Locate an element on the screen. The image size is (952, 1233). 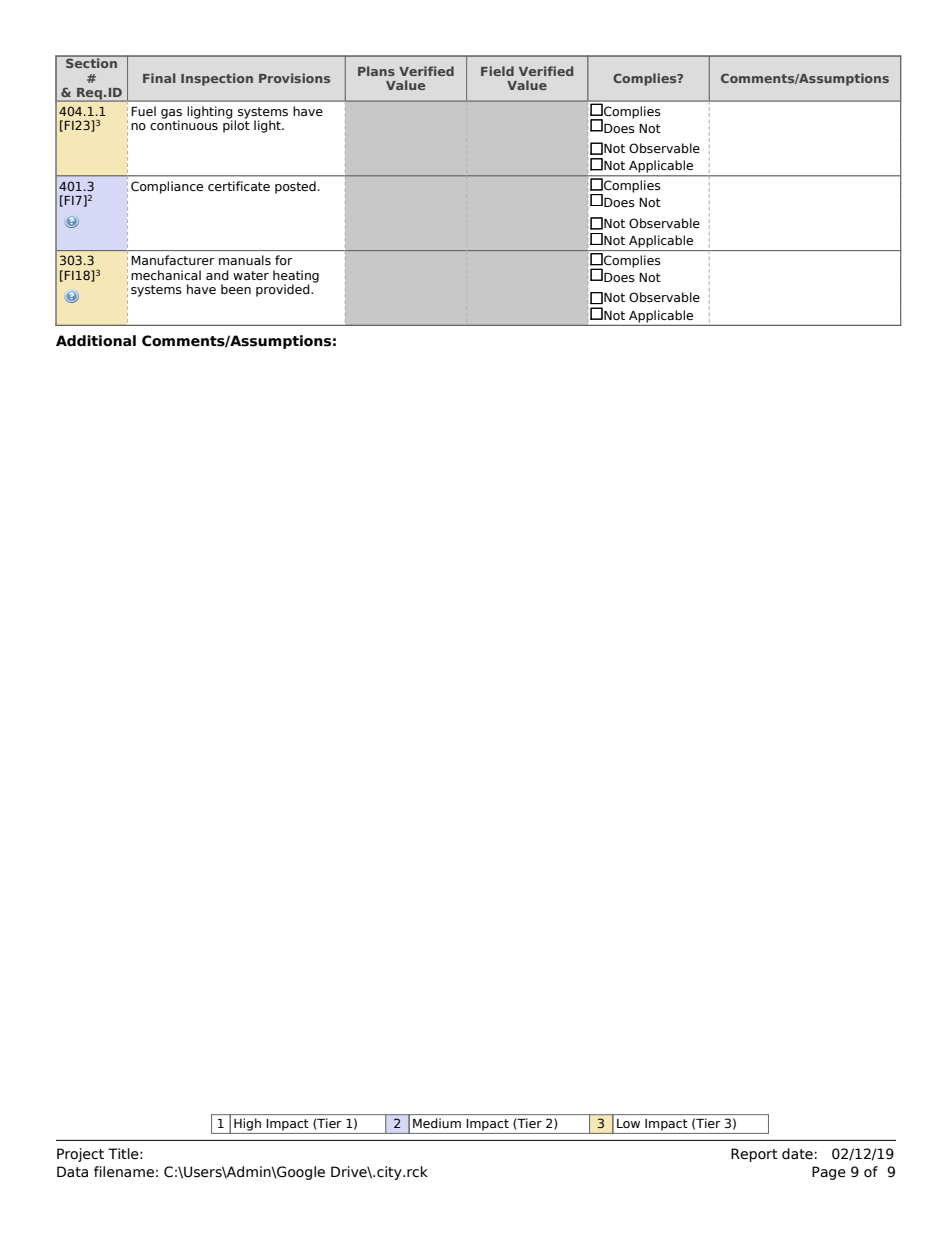
for is located at coordinates (284, 260).
